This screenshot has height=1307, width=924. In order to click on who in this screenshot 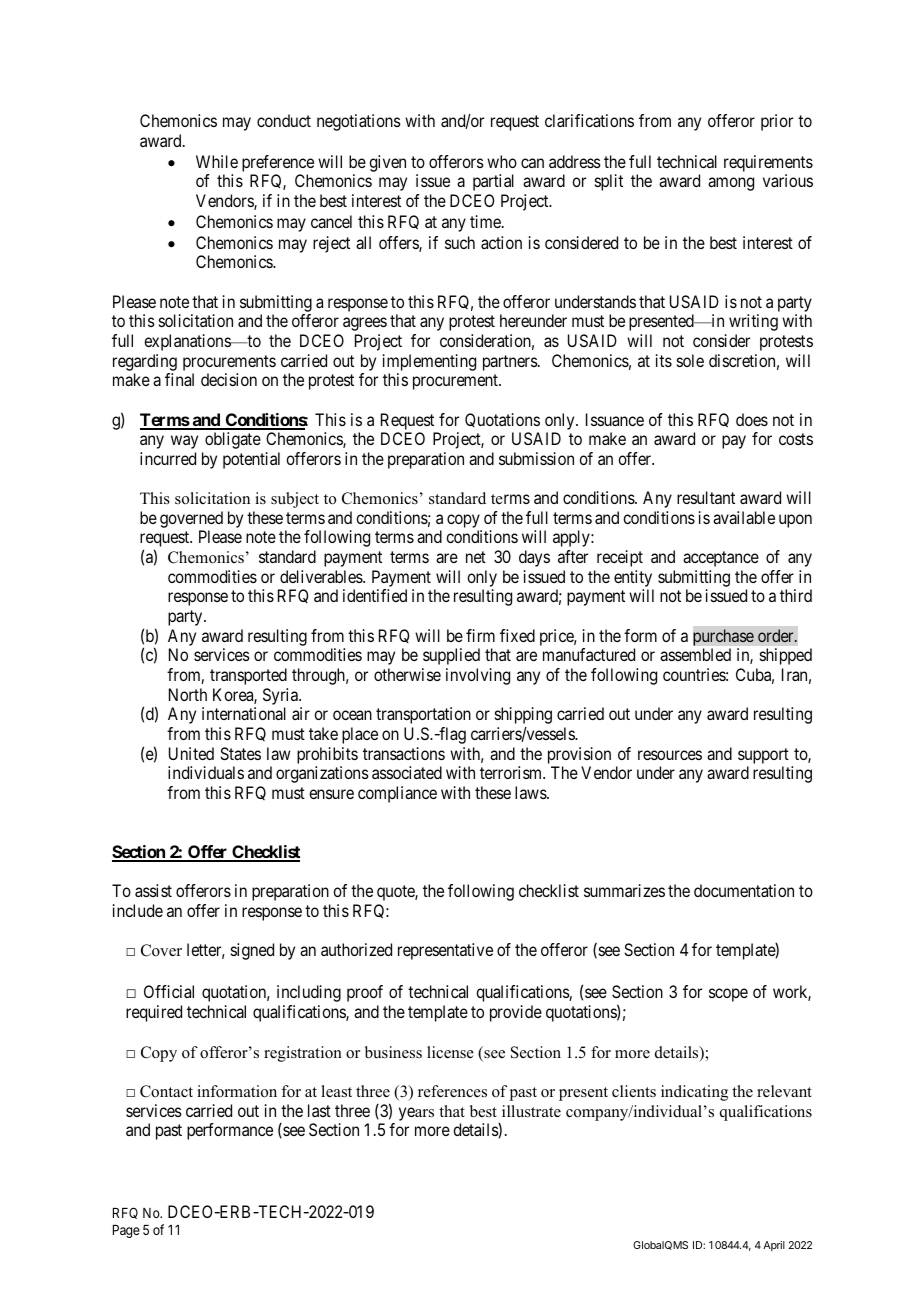, I will do `click(502, 161)`.
